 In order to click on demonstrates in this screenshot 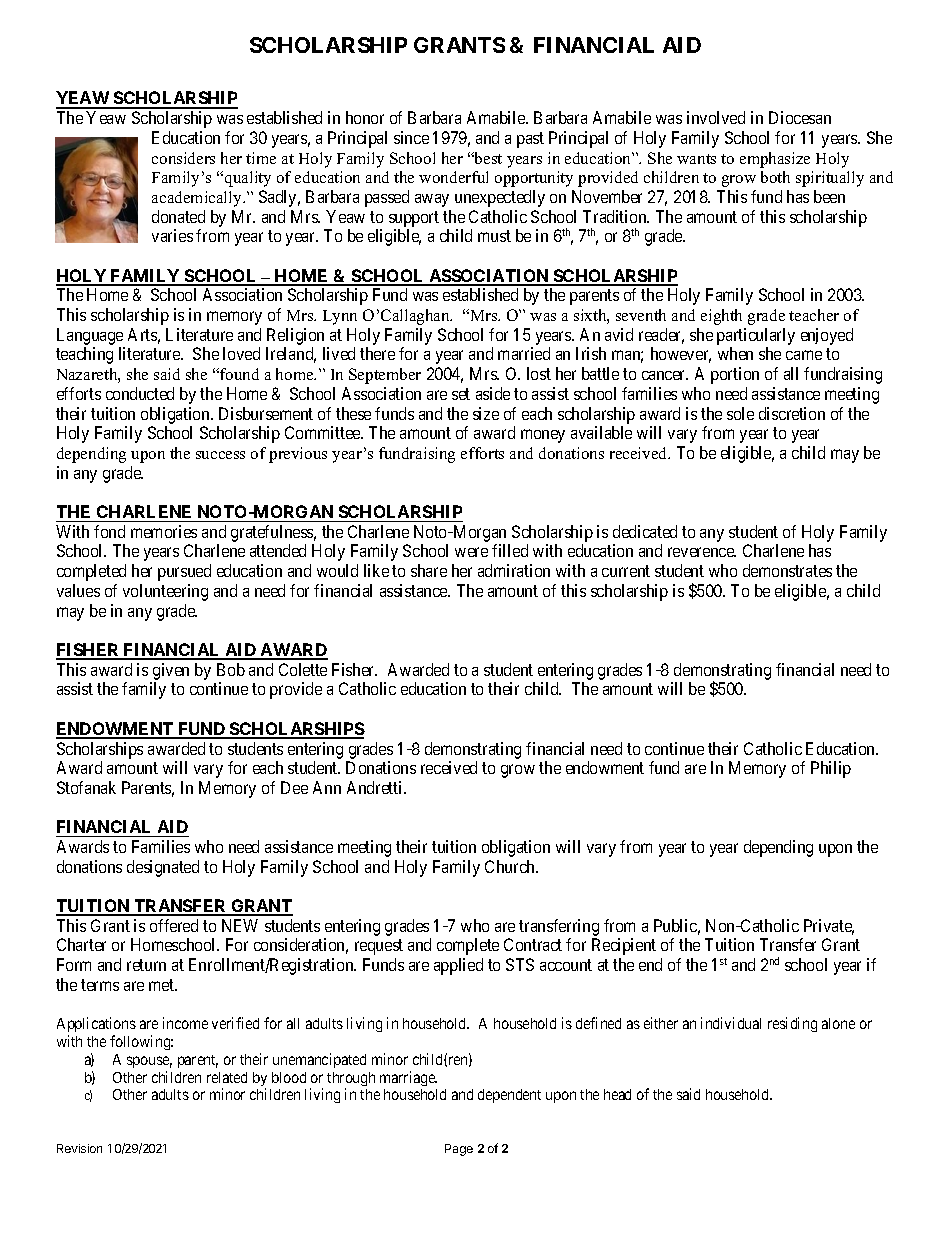, I will do `click(787, 570)`.
